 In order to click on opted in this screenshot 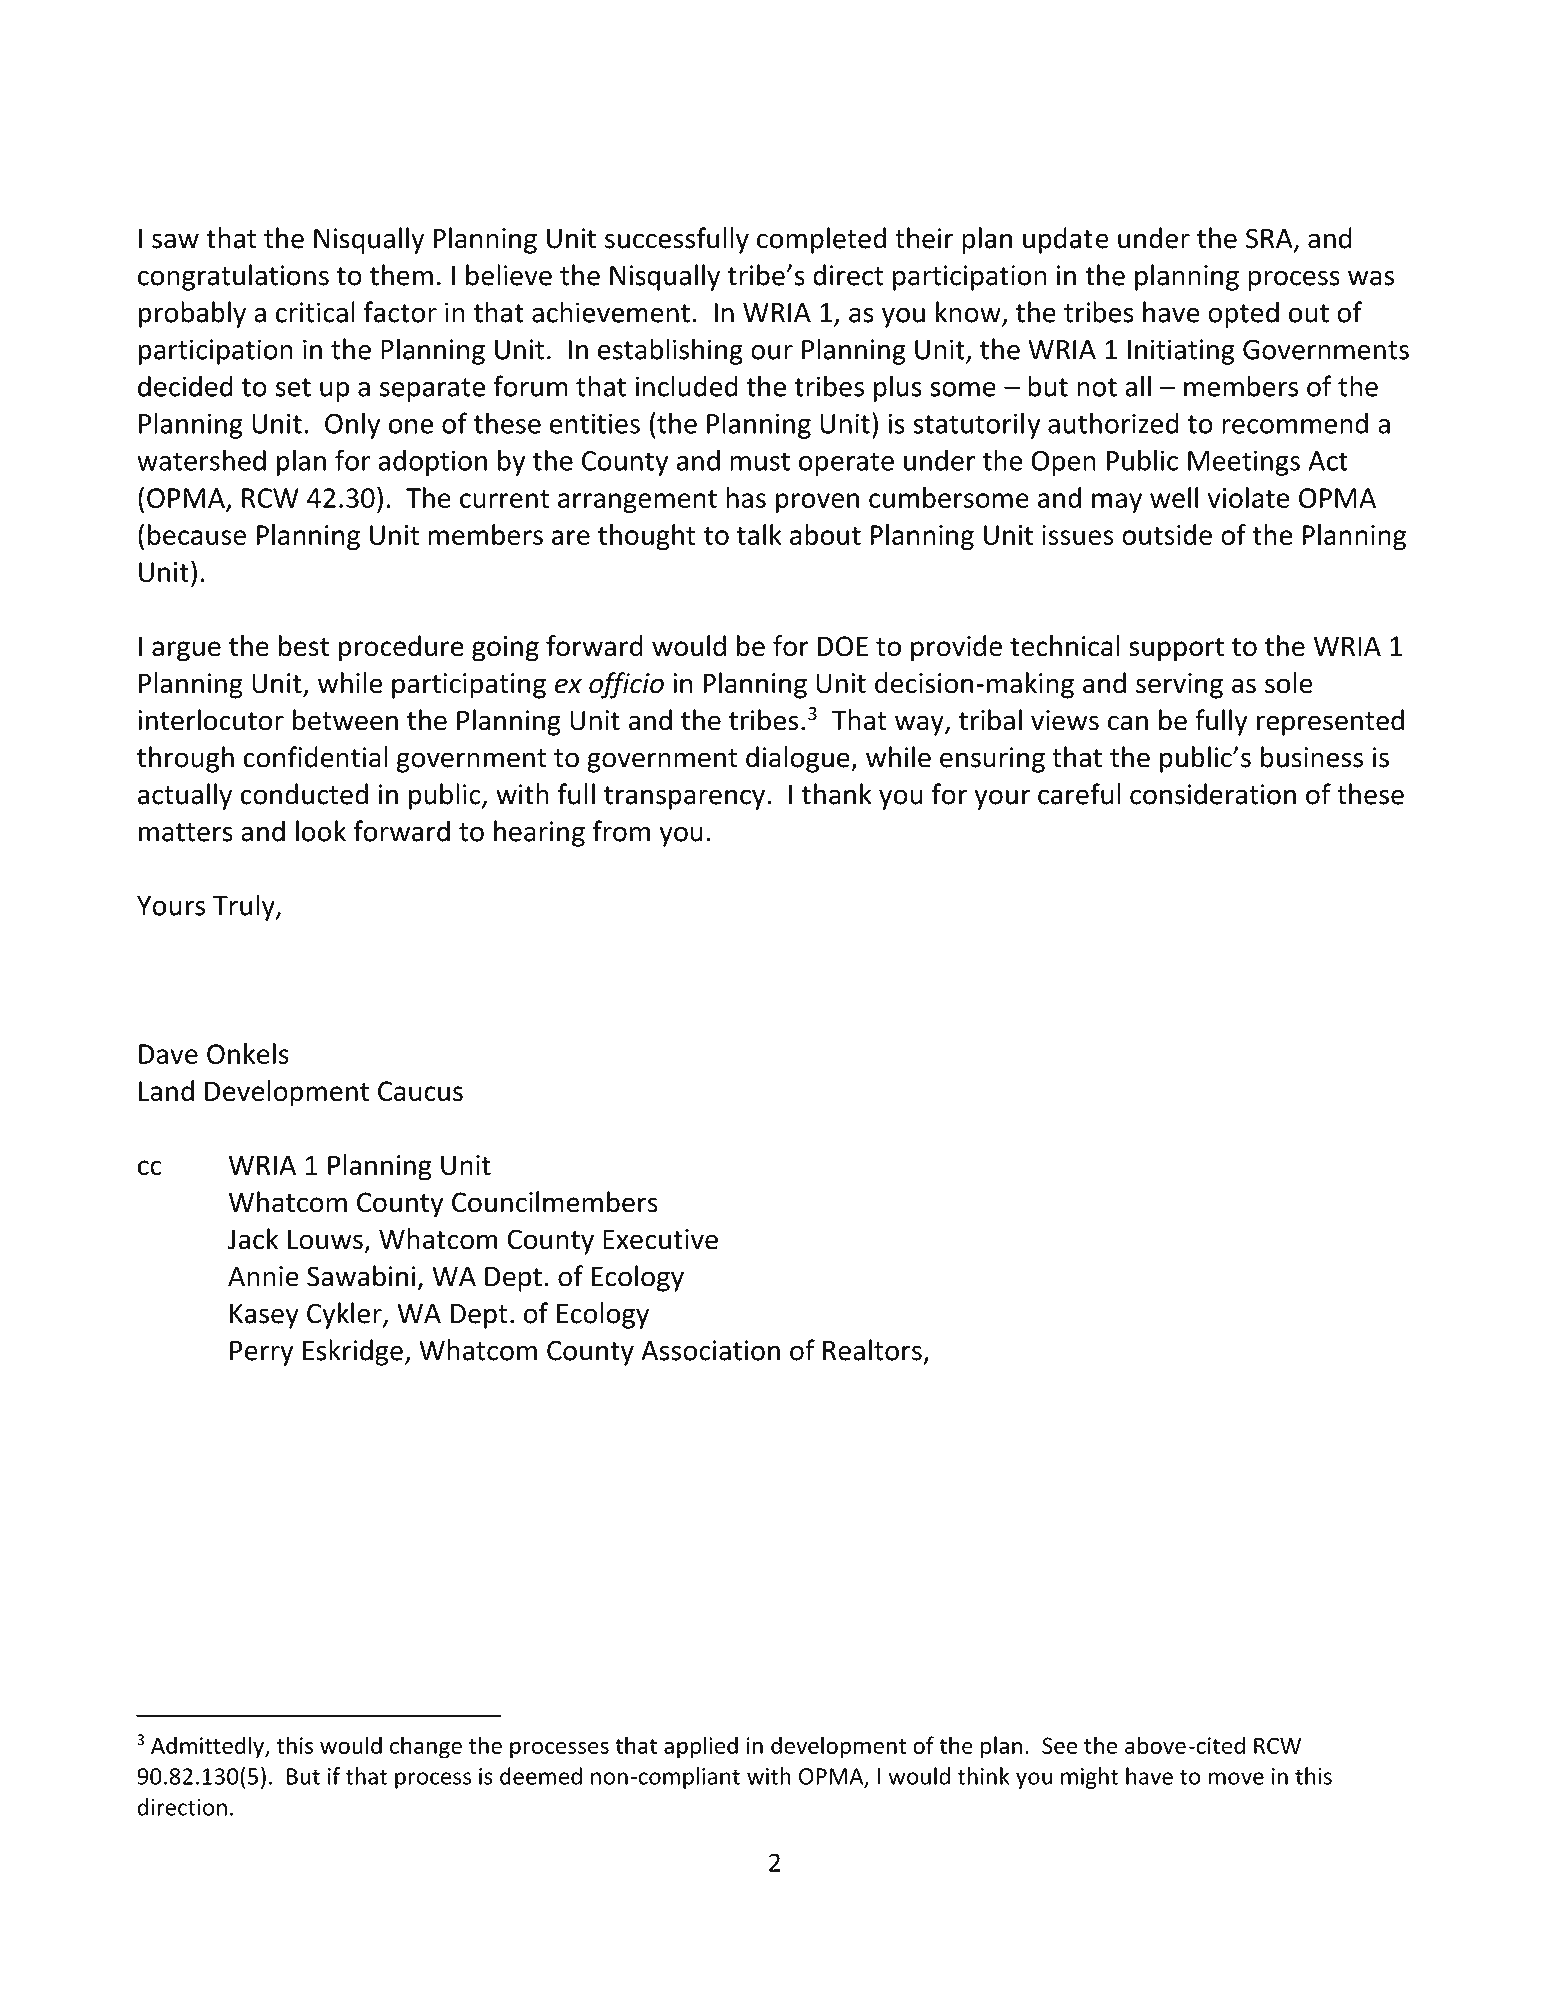, I will do `click(1243, 314)`.
